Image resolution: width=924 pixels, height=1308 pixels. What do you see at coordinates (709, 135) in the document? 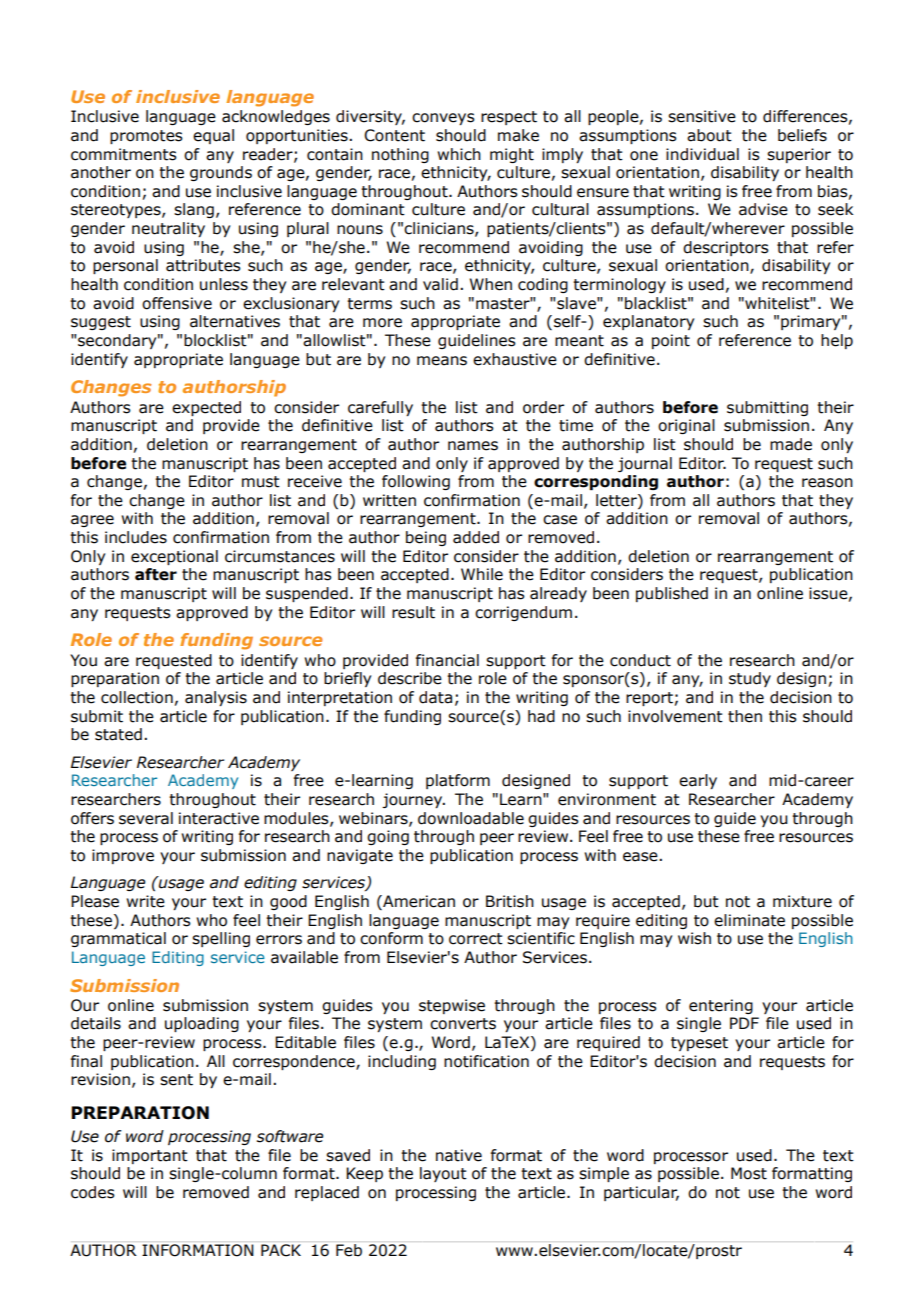
I see `about` at bounding box center [709, 135].
